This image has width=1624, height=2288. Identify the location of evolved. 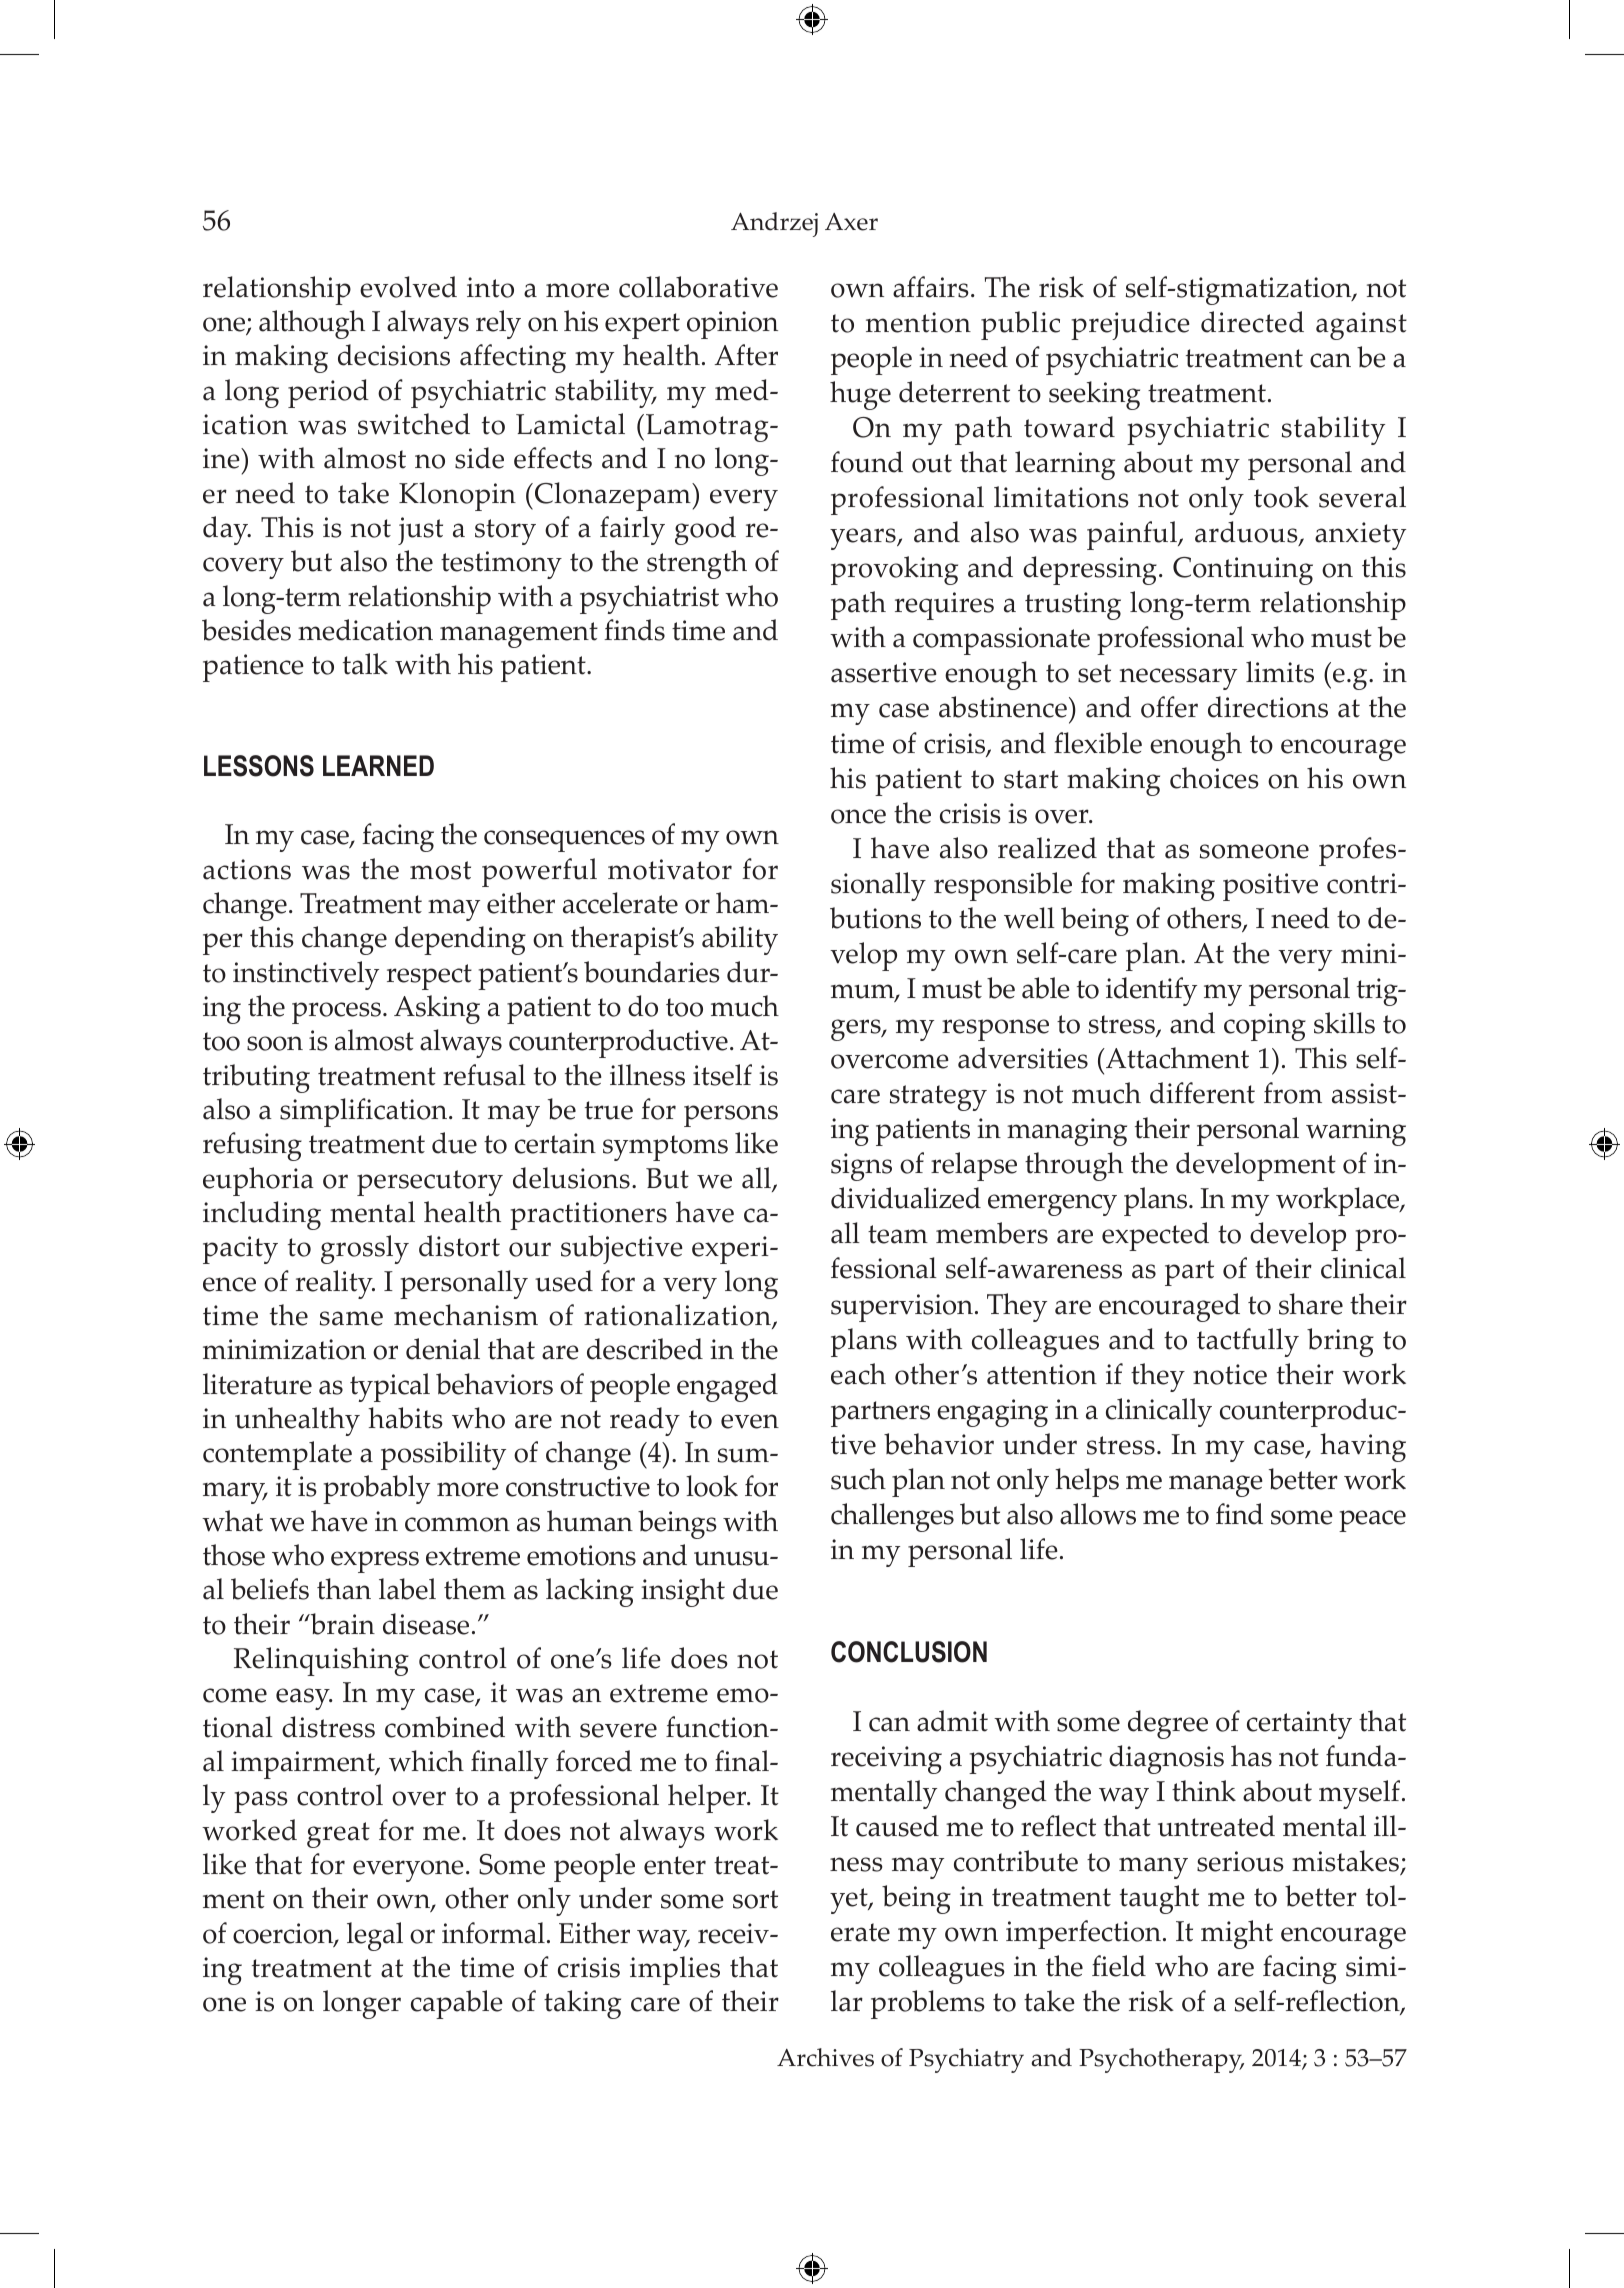
(408, 287).
